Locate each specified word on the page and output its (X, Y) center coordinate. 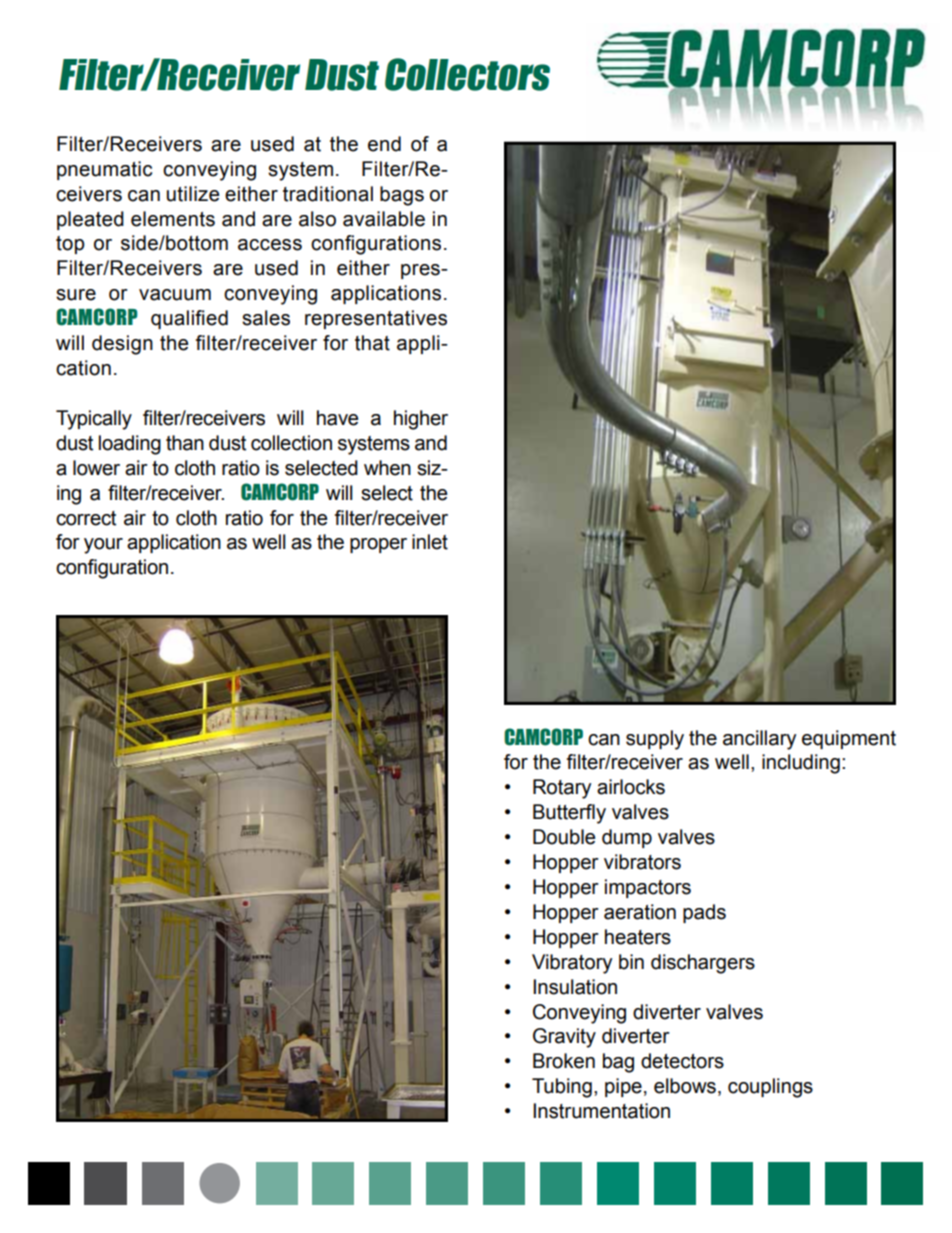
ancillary (759, 740)
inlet (430, 542)
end (384, 144)
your (103, 546)
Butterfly (569, 814)
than (185, 443)
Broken (564, 1061)
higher (421, 420)
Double (564, 837)
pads (704, 913)
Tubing (562, 1088)
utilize (193, 194)
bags (402, 196)
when (387, 468)
